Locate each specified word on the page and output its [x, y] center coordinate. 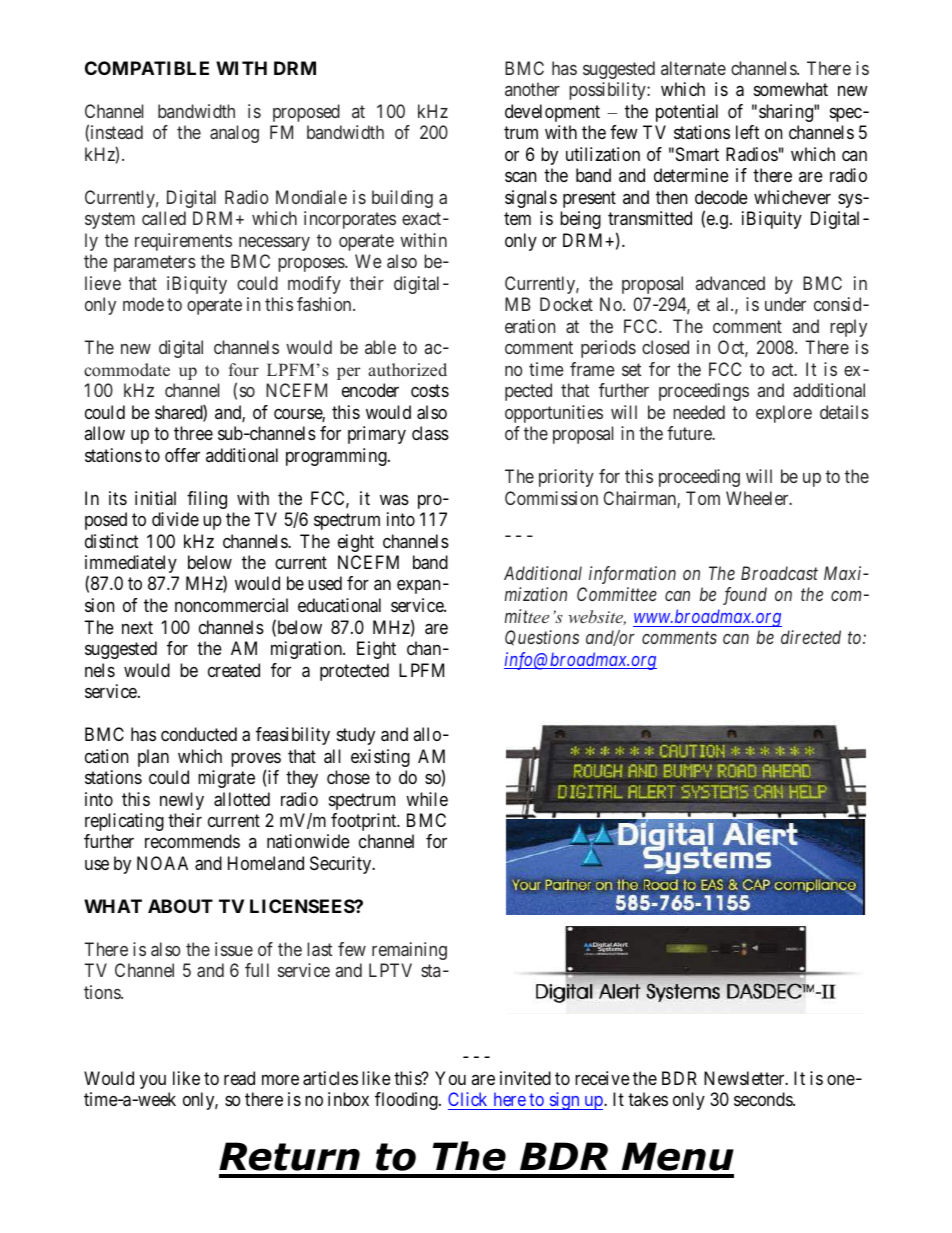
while [427, 799]
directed [811, 637]
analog [234, 134]
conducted [199, 734]
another [532, 89]
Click [469, 1101]
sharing [787, 113]
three [193, 433]
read [239, 1078]
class [430, 433]
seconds [764, 1099]
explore [784, 414]
